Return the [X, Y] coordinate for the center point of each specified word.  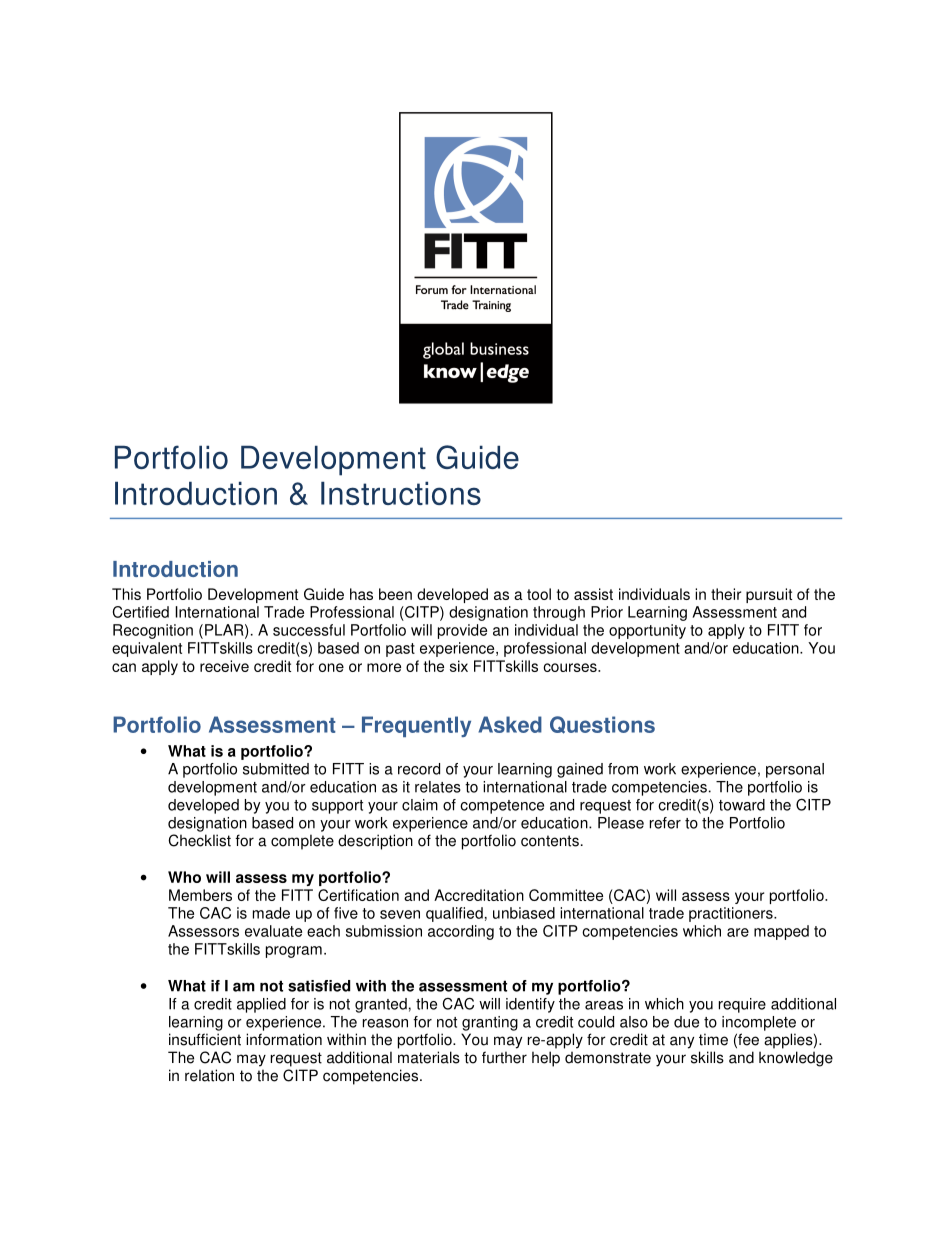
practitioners [732, 914]
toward [742, 805]
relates [438, 787]
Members [200, 895]
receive [224, 666]
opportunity [647, 631]
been [395, 594]
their [726, 594]
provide [462, 631]
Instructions [401, 493]
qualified [454, 914]
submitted [276, 769]
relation [209, 1075]
